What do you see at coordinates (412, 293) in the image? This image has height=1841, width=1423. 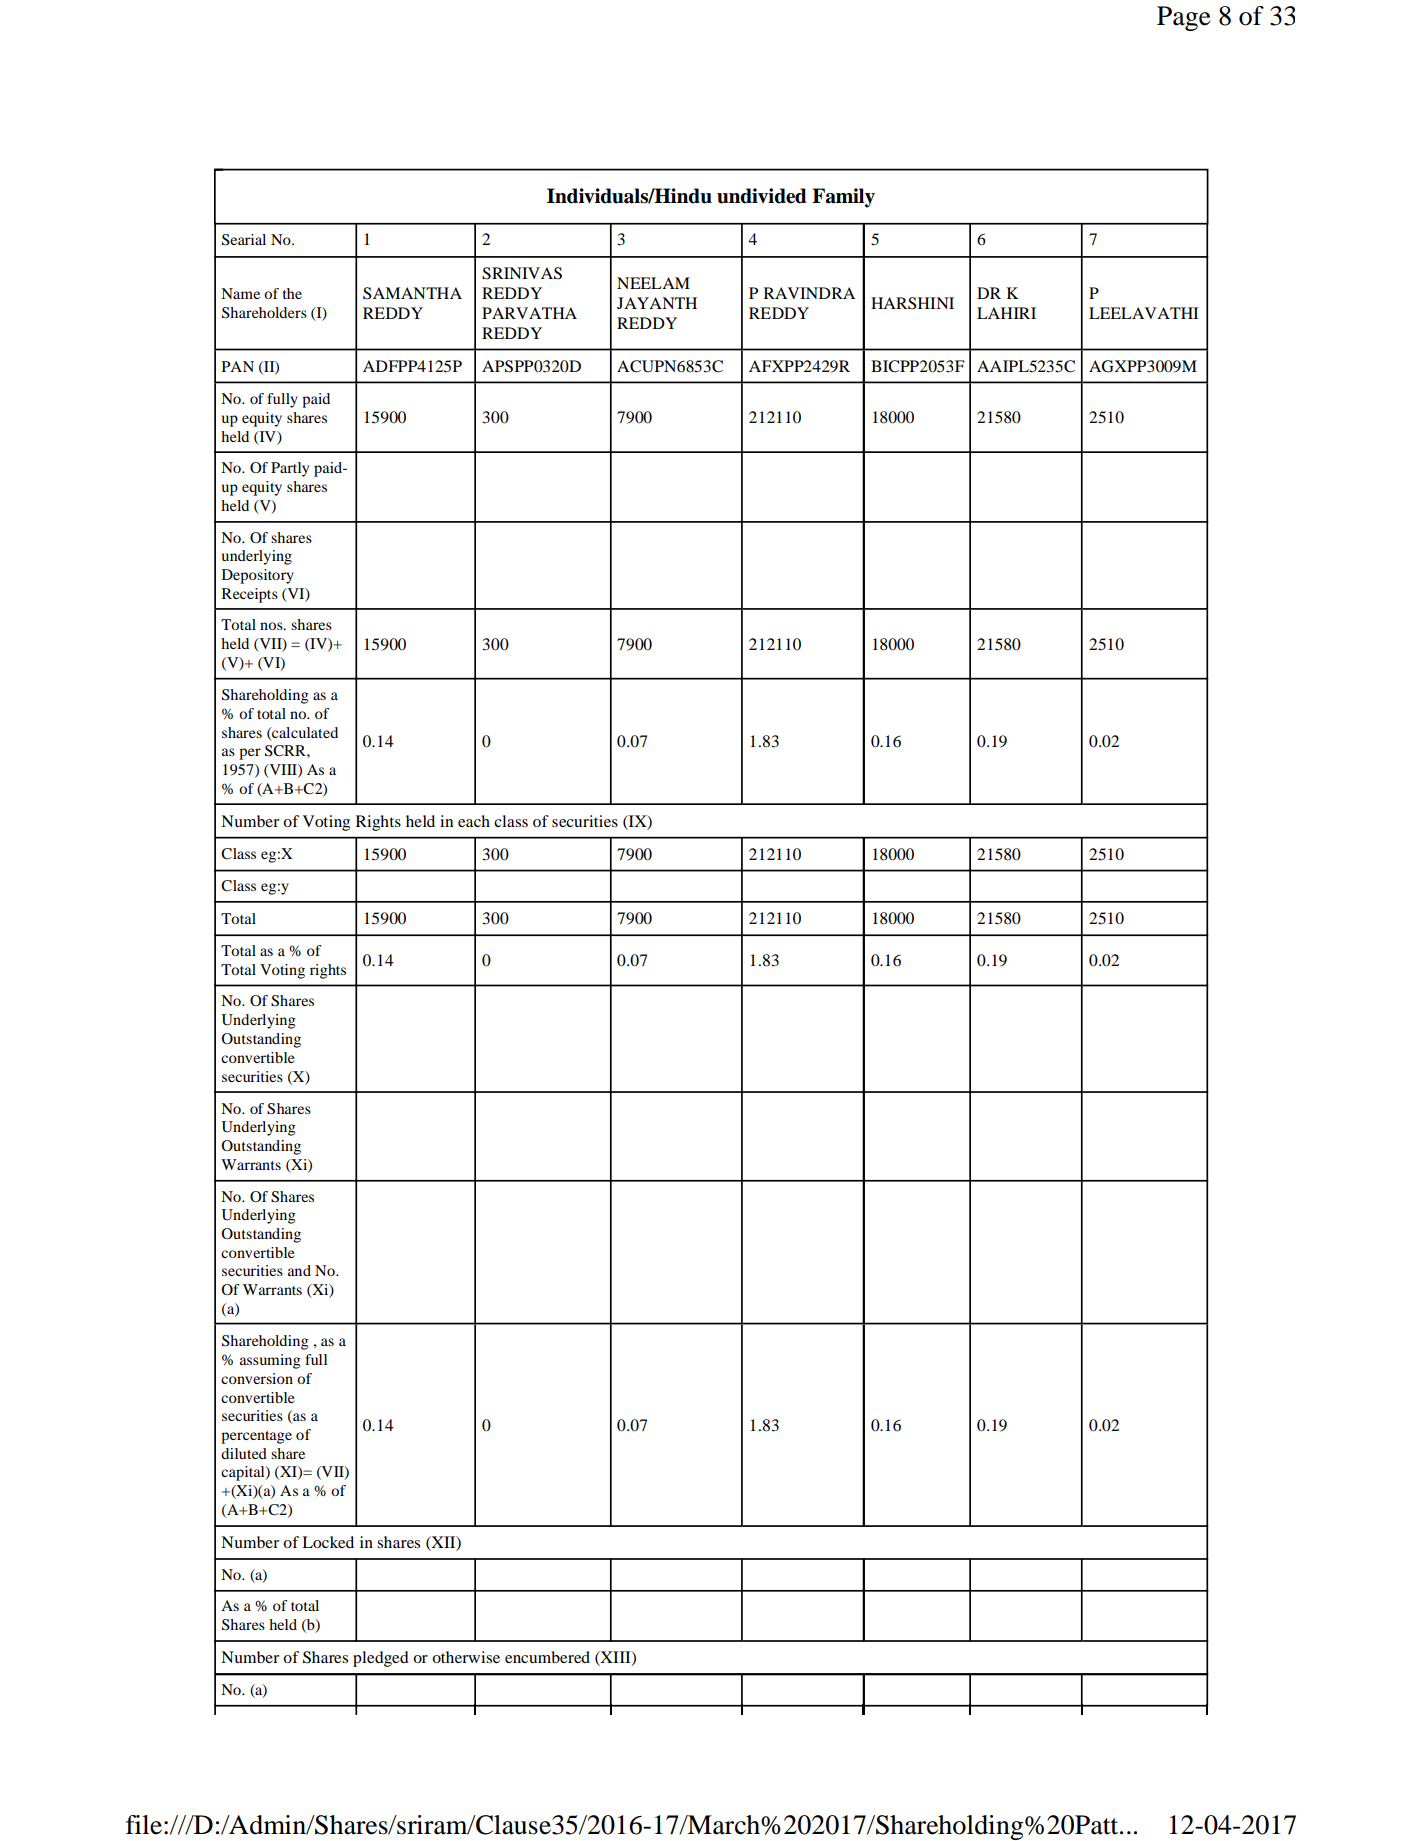 I see `SAMANTHA` at bounding box center [412, 293].
